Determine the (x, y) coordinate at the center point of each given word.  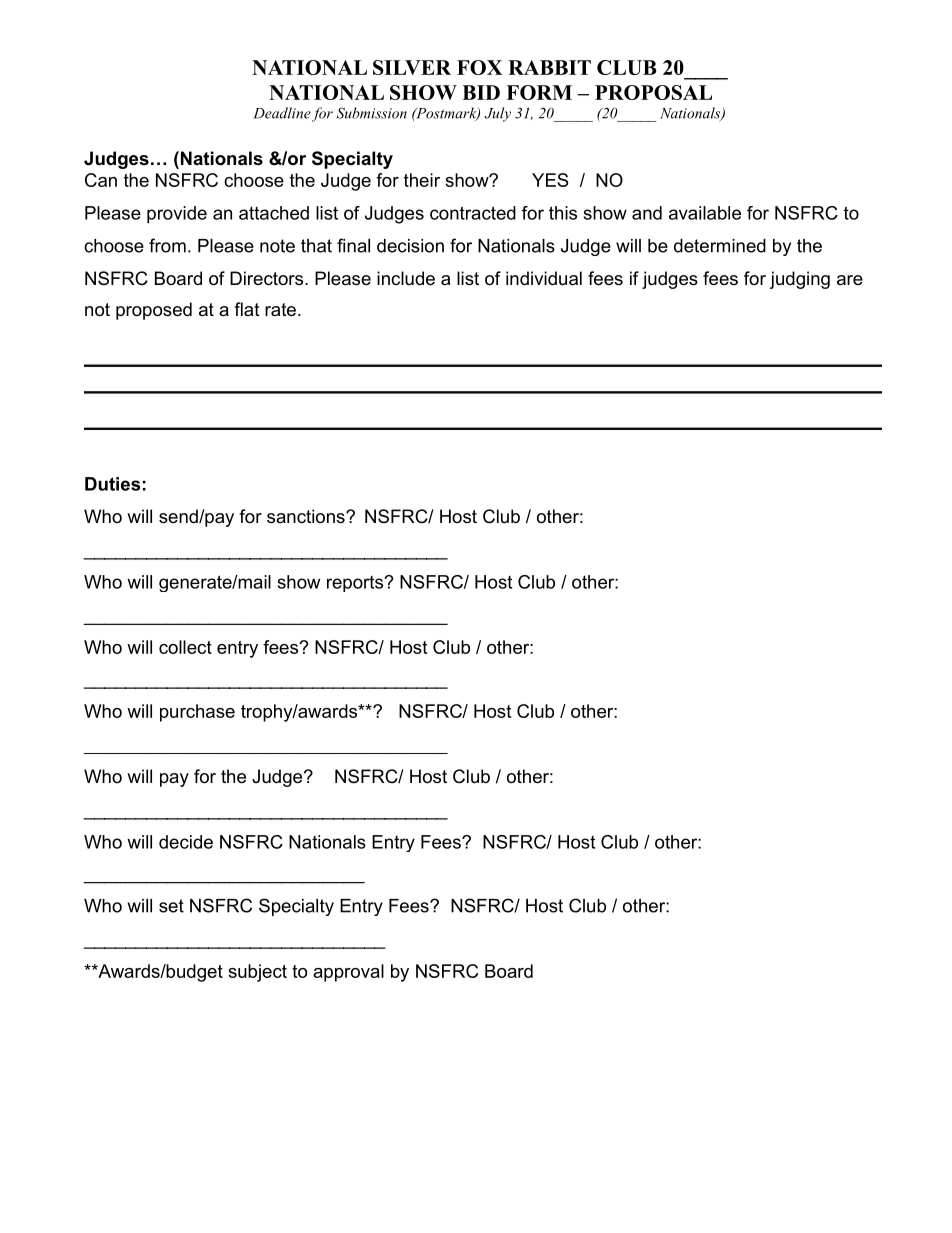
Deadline (282, 113)
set (171, 906)
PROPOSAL (653, 92)
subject (257, 973)
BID (481, 92)
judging (800, 280)
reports (356, 584)
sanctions (307, 516)
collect (185, 647)
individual (544, 278)
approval (348, 973)
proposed (154, 311)
